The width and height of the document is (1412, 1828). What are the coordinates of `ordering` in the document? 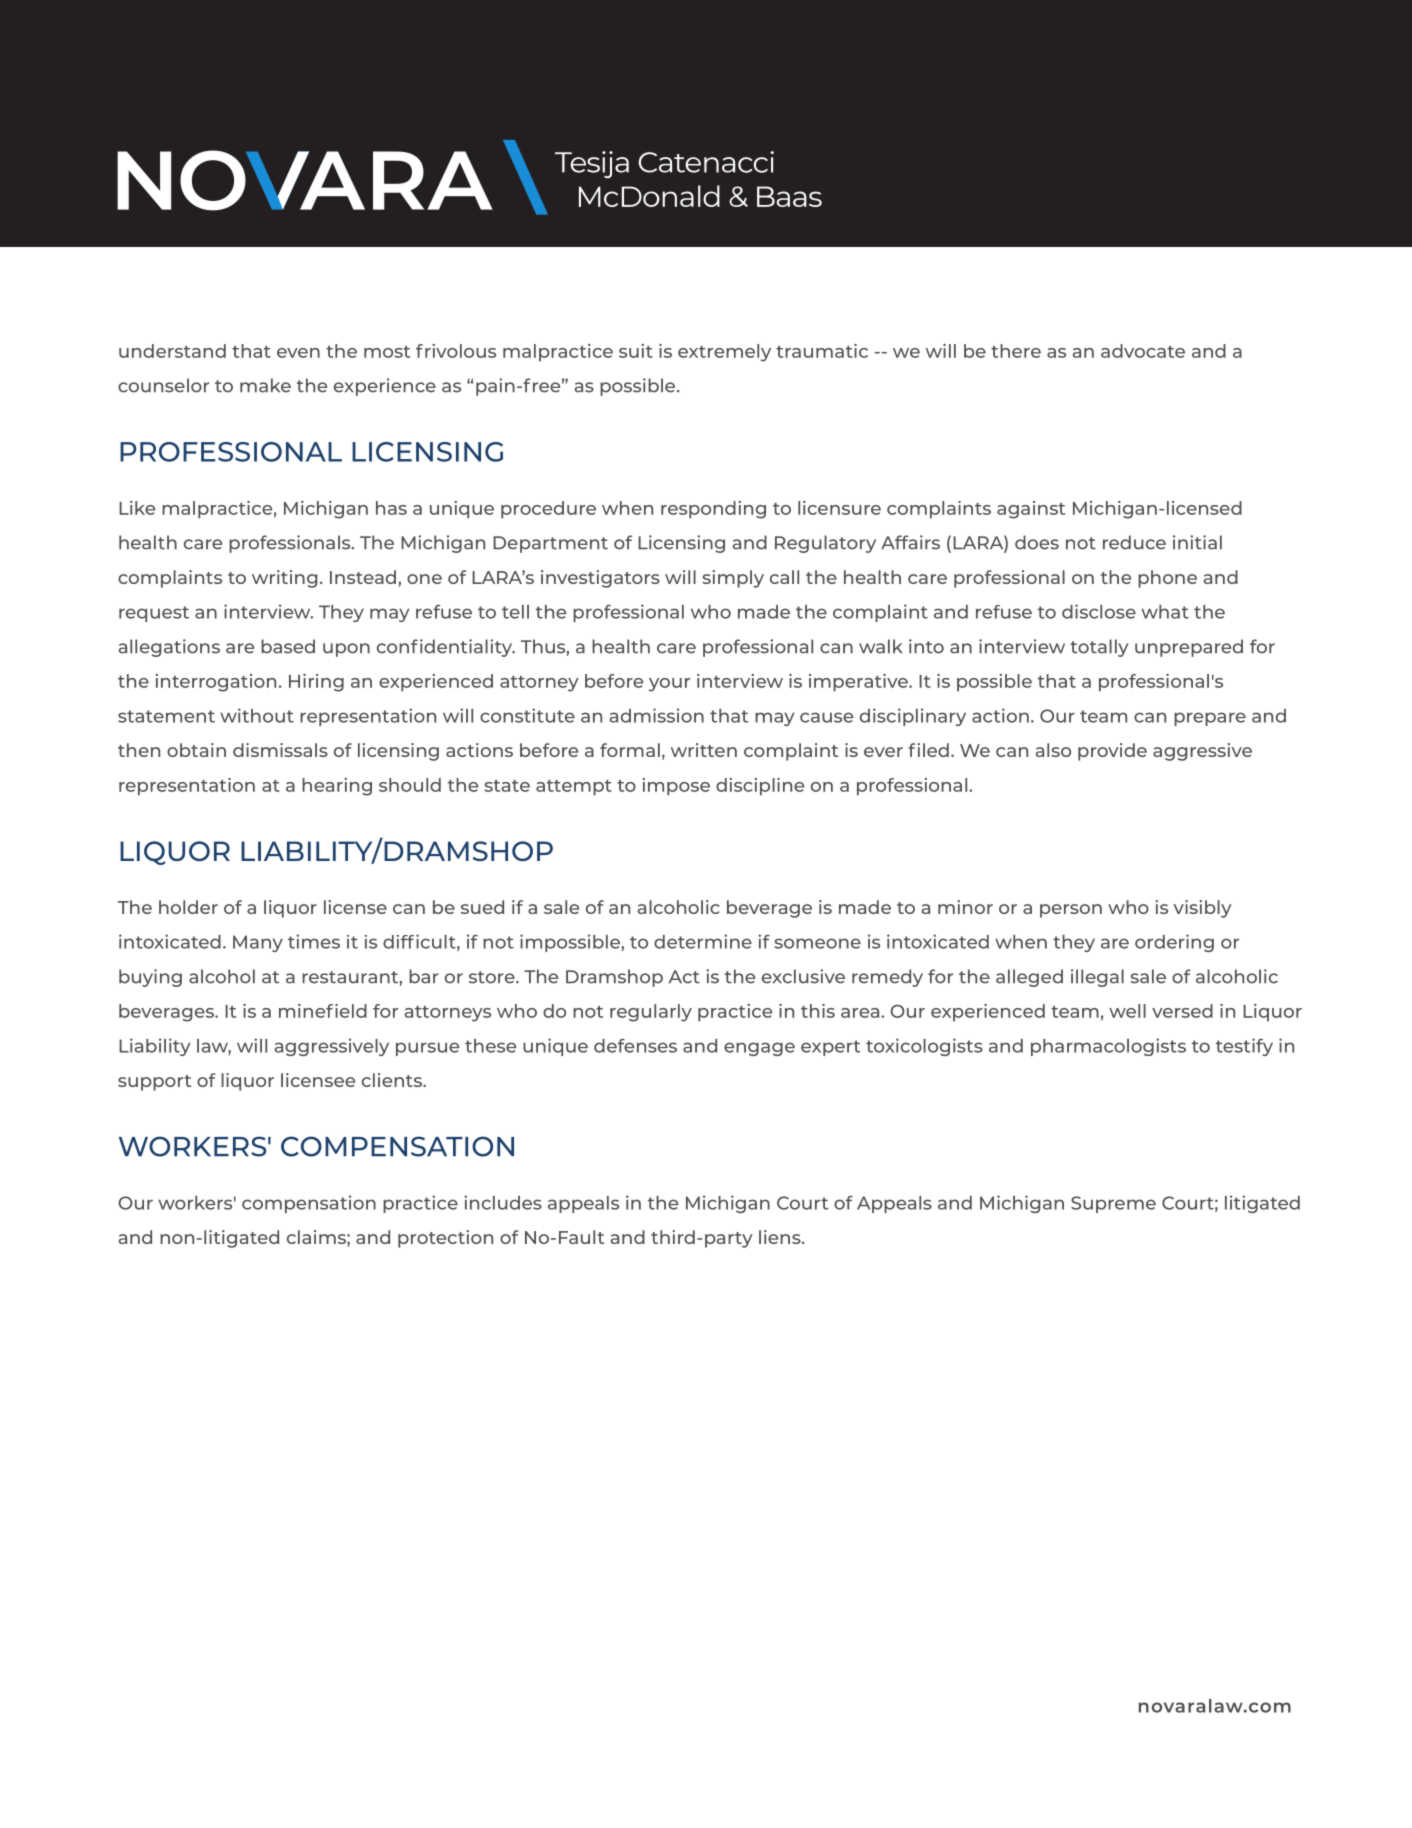 It's located at (1174, 943).
